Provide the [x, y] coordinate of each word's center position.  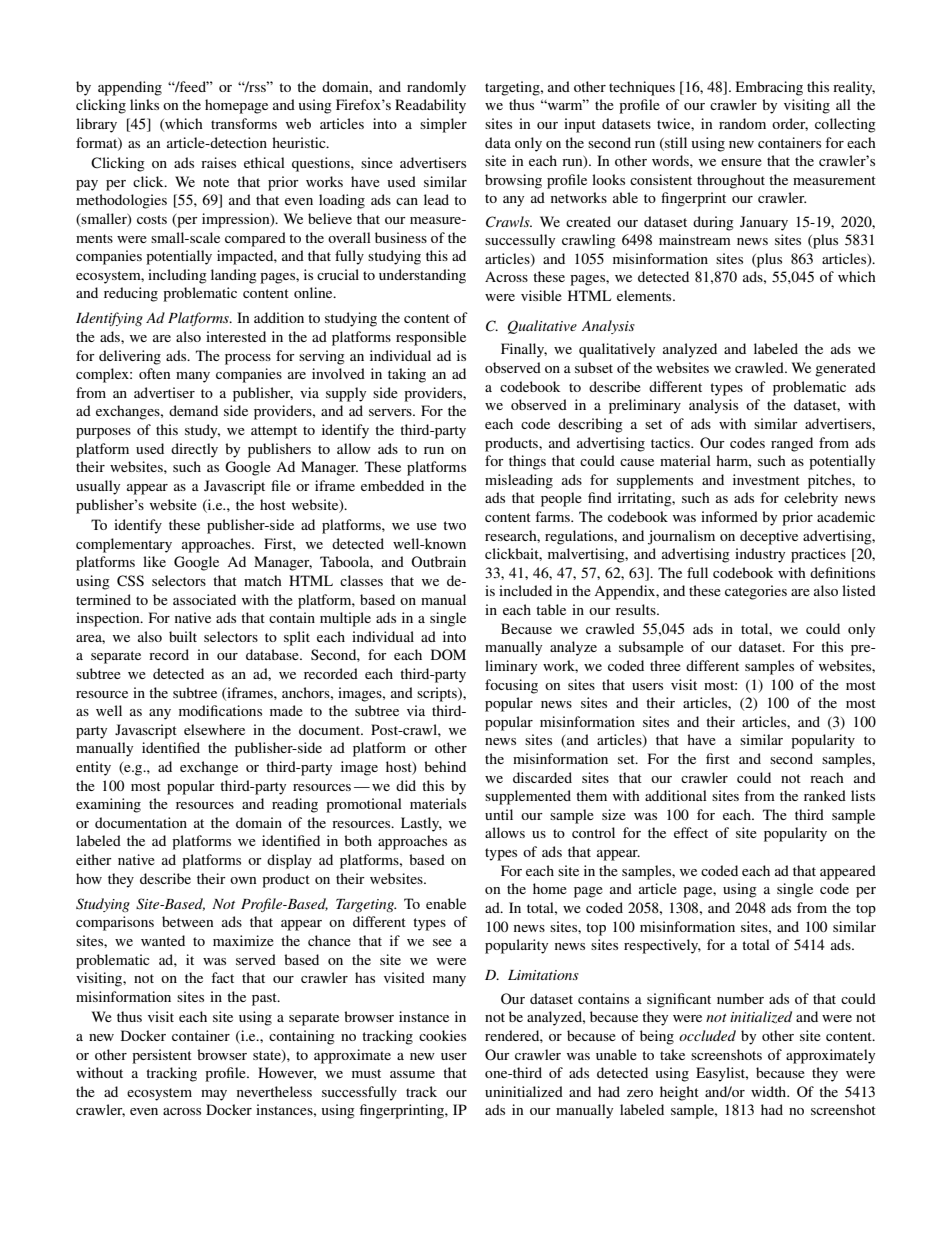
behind [445, 766]
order [790, 124]
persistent [162, 1056]
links [144, 104]
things [527, 462]
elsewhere [214, 729]
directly [194, 450]
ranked [825, 795]
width [770, 1091]
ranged [792, 444]
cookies [442, 1035]
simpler [443, 125]
